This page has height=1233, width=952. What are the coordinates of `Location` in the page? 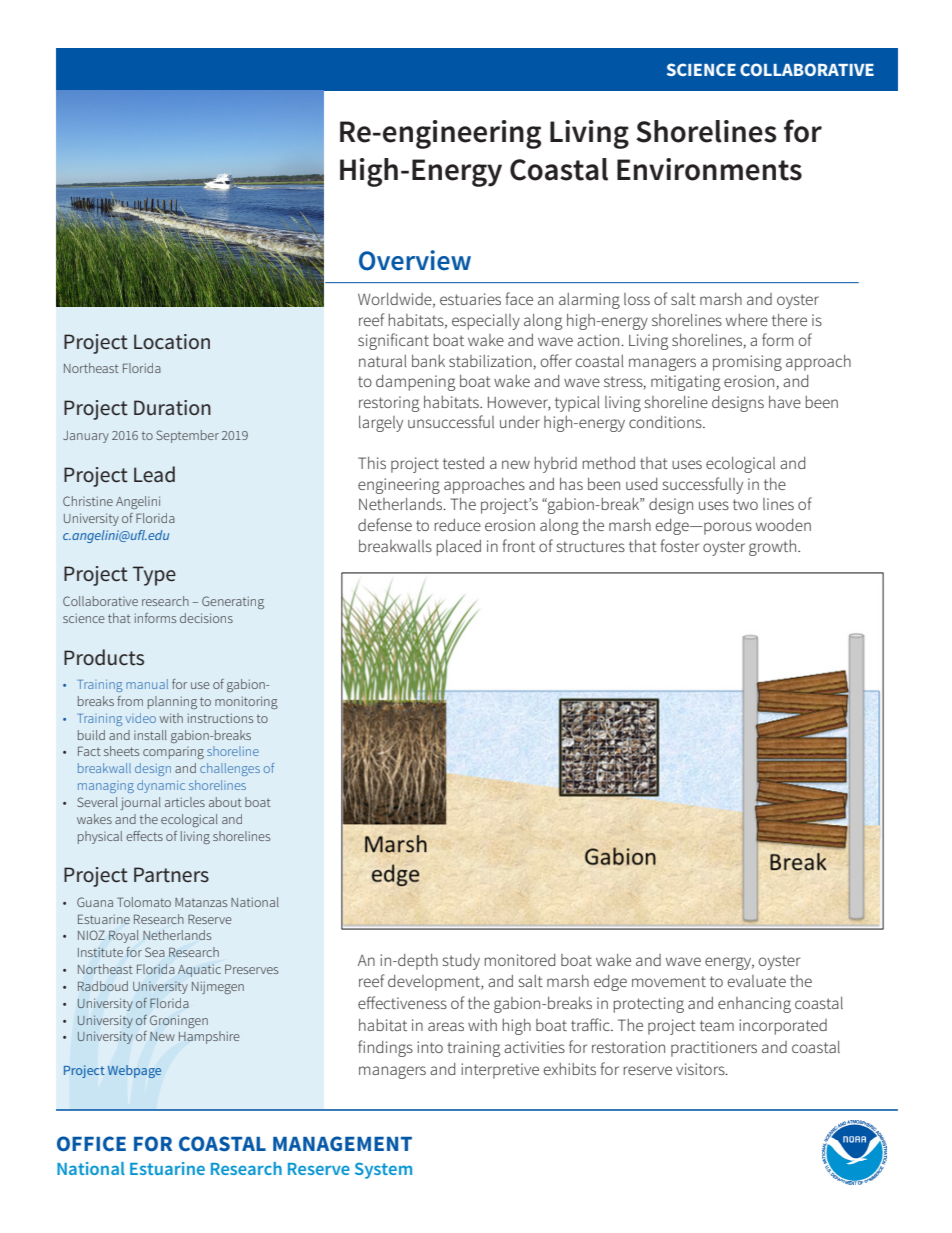 It's located at (172, 342).
